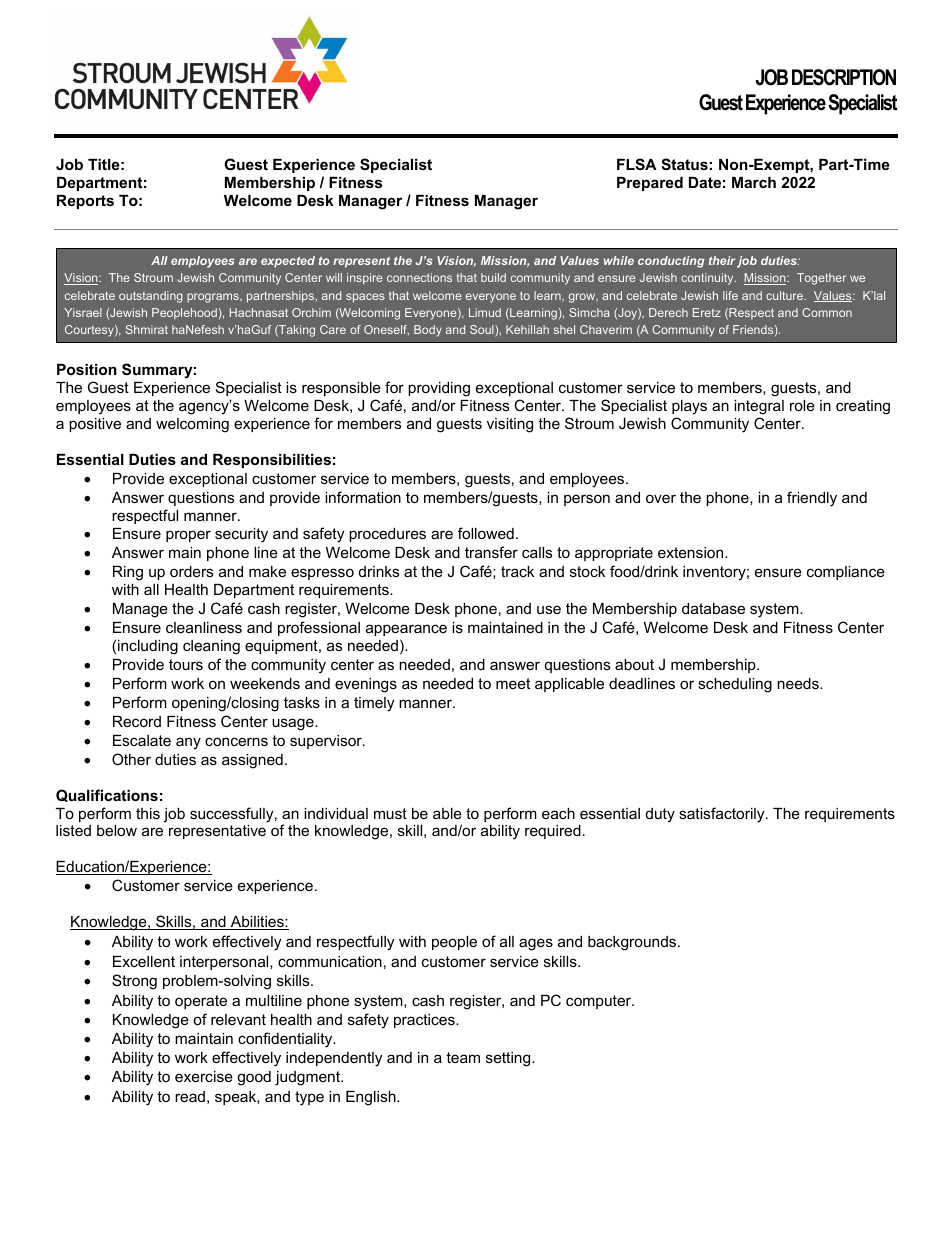 The height and width of the screenshot is (1233, 952). Describe the element at coordinates (844, 77) in the screenshot. I see `DESCRIPTION` at that location.
